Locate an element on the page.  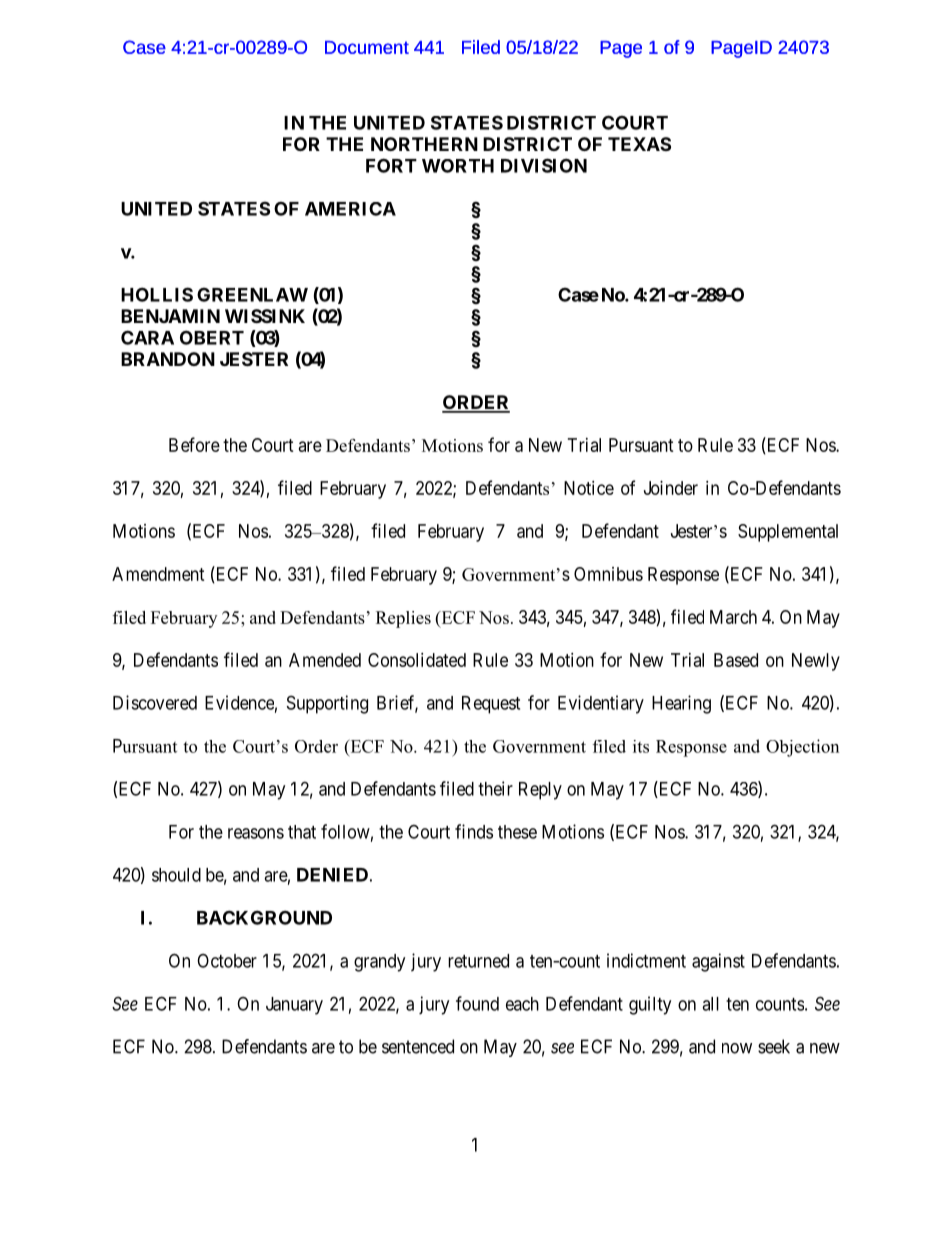
found is located at coordinates (477, 1003).
